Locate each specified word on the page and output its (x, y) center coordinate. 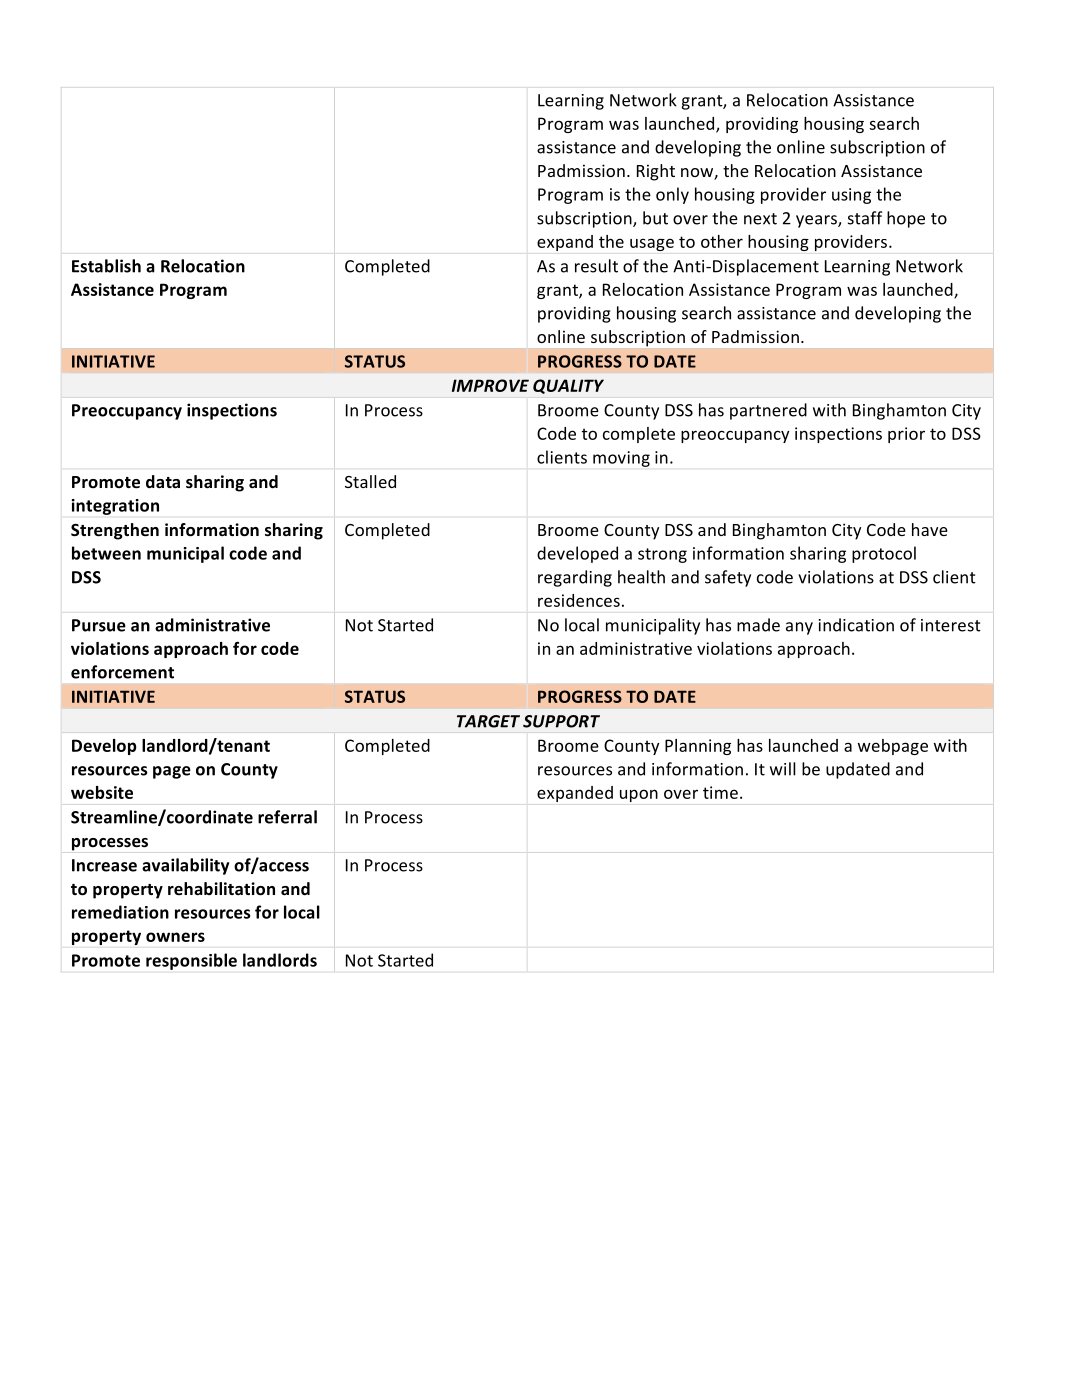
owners (175, 937)
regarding (575, 578)
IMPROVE (490, 385)
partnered (768, 411)
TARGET (488, 721)
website (102, 792)
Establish (106, 266)
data (163, 481)
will (783, 769)
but (655, 218)
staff (865, 218)
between (106, 553)
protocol (884, 554)
